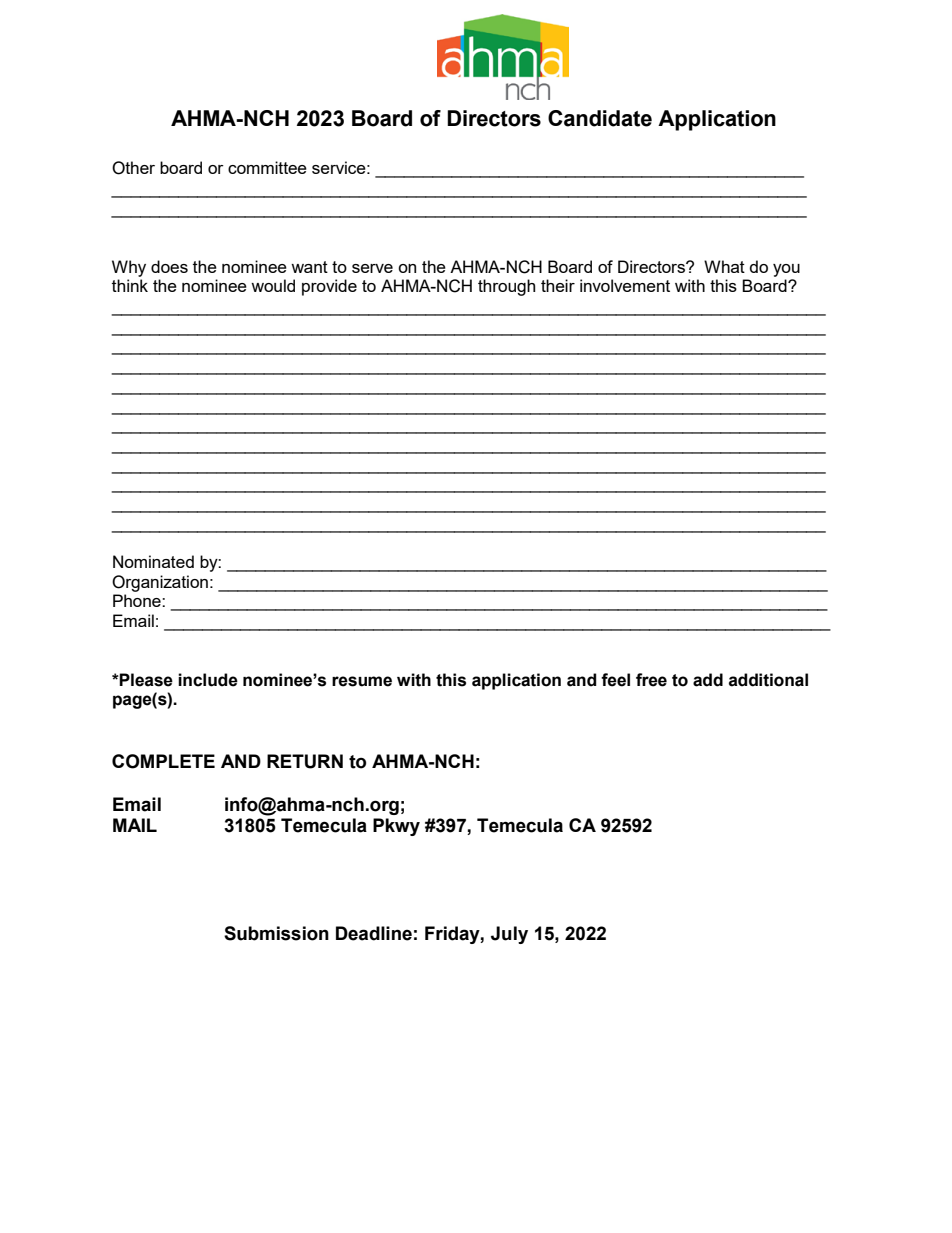 The image size is (952, 1233). I want to click on Nominated, so click(153, 561).
